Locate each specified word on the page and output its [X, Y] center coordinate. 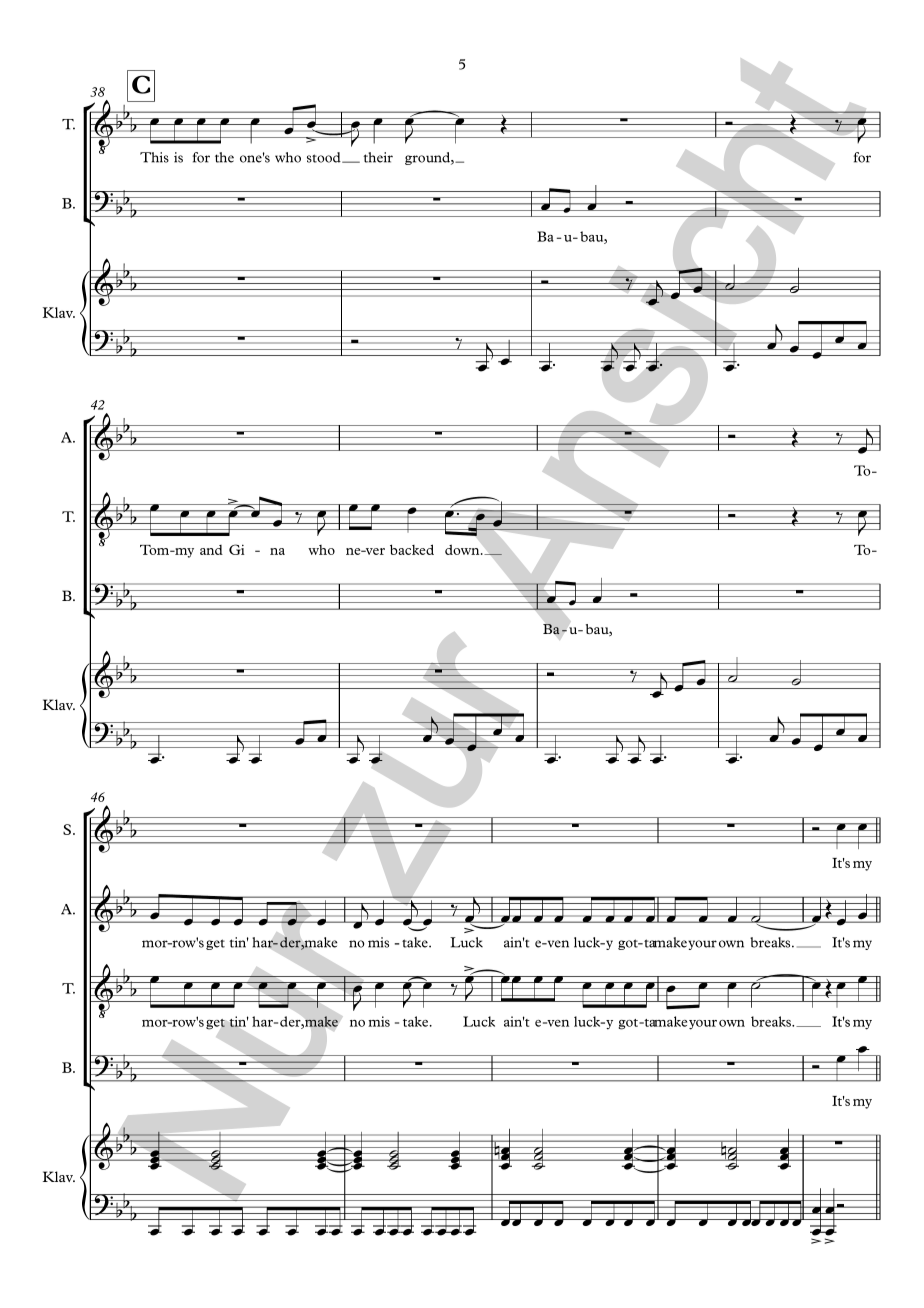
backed [412, 549]
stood [325, 157]
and [211, 550]
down [463, 549]
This [154, 157]
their [378, 157]
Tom [156, 550]
